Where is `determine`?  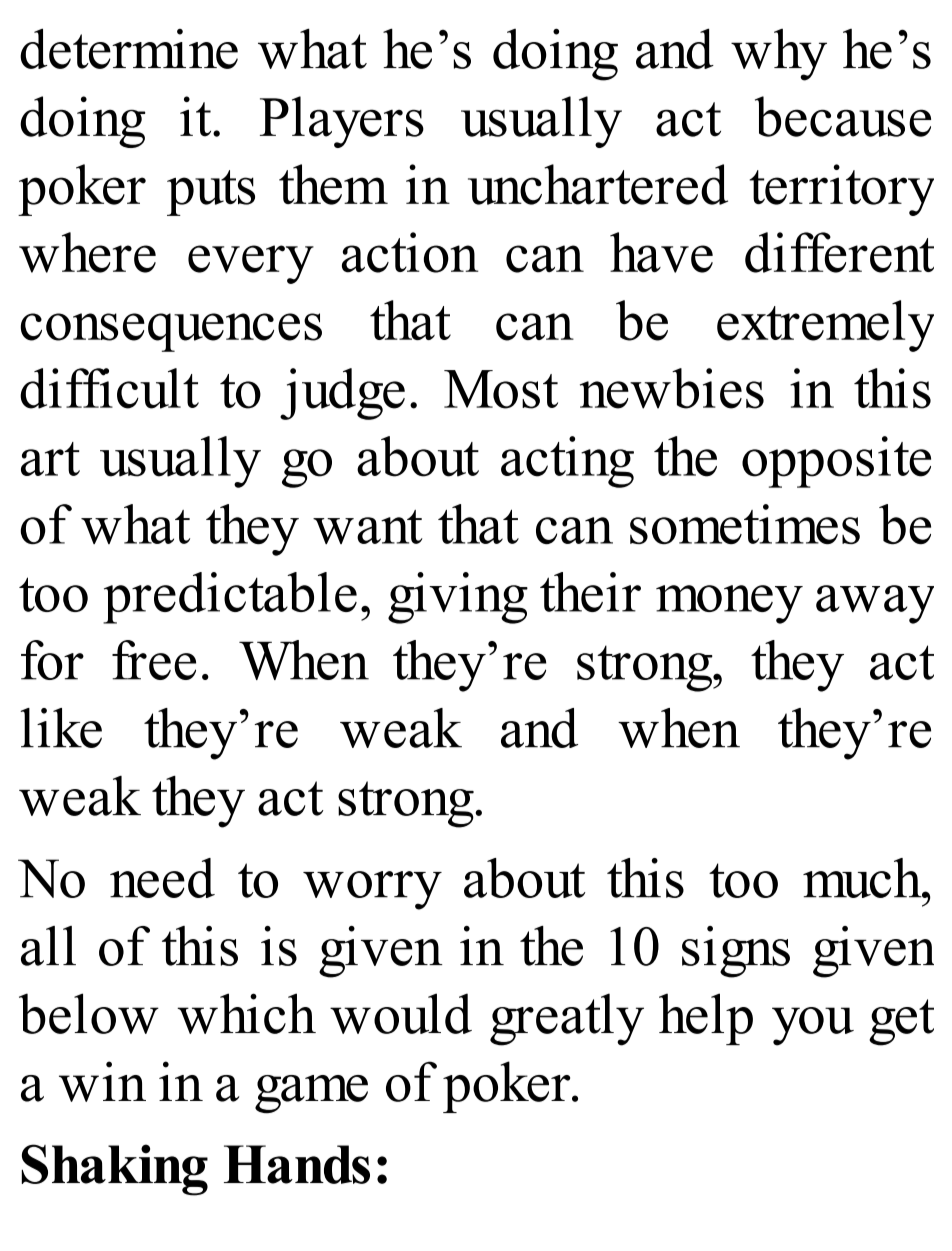 determine is located at coordinates (129, 48).
